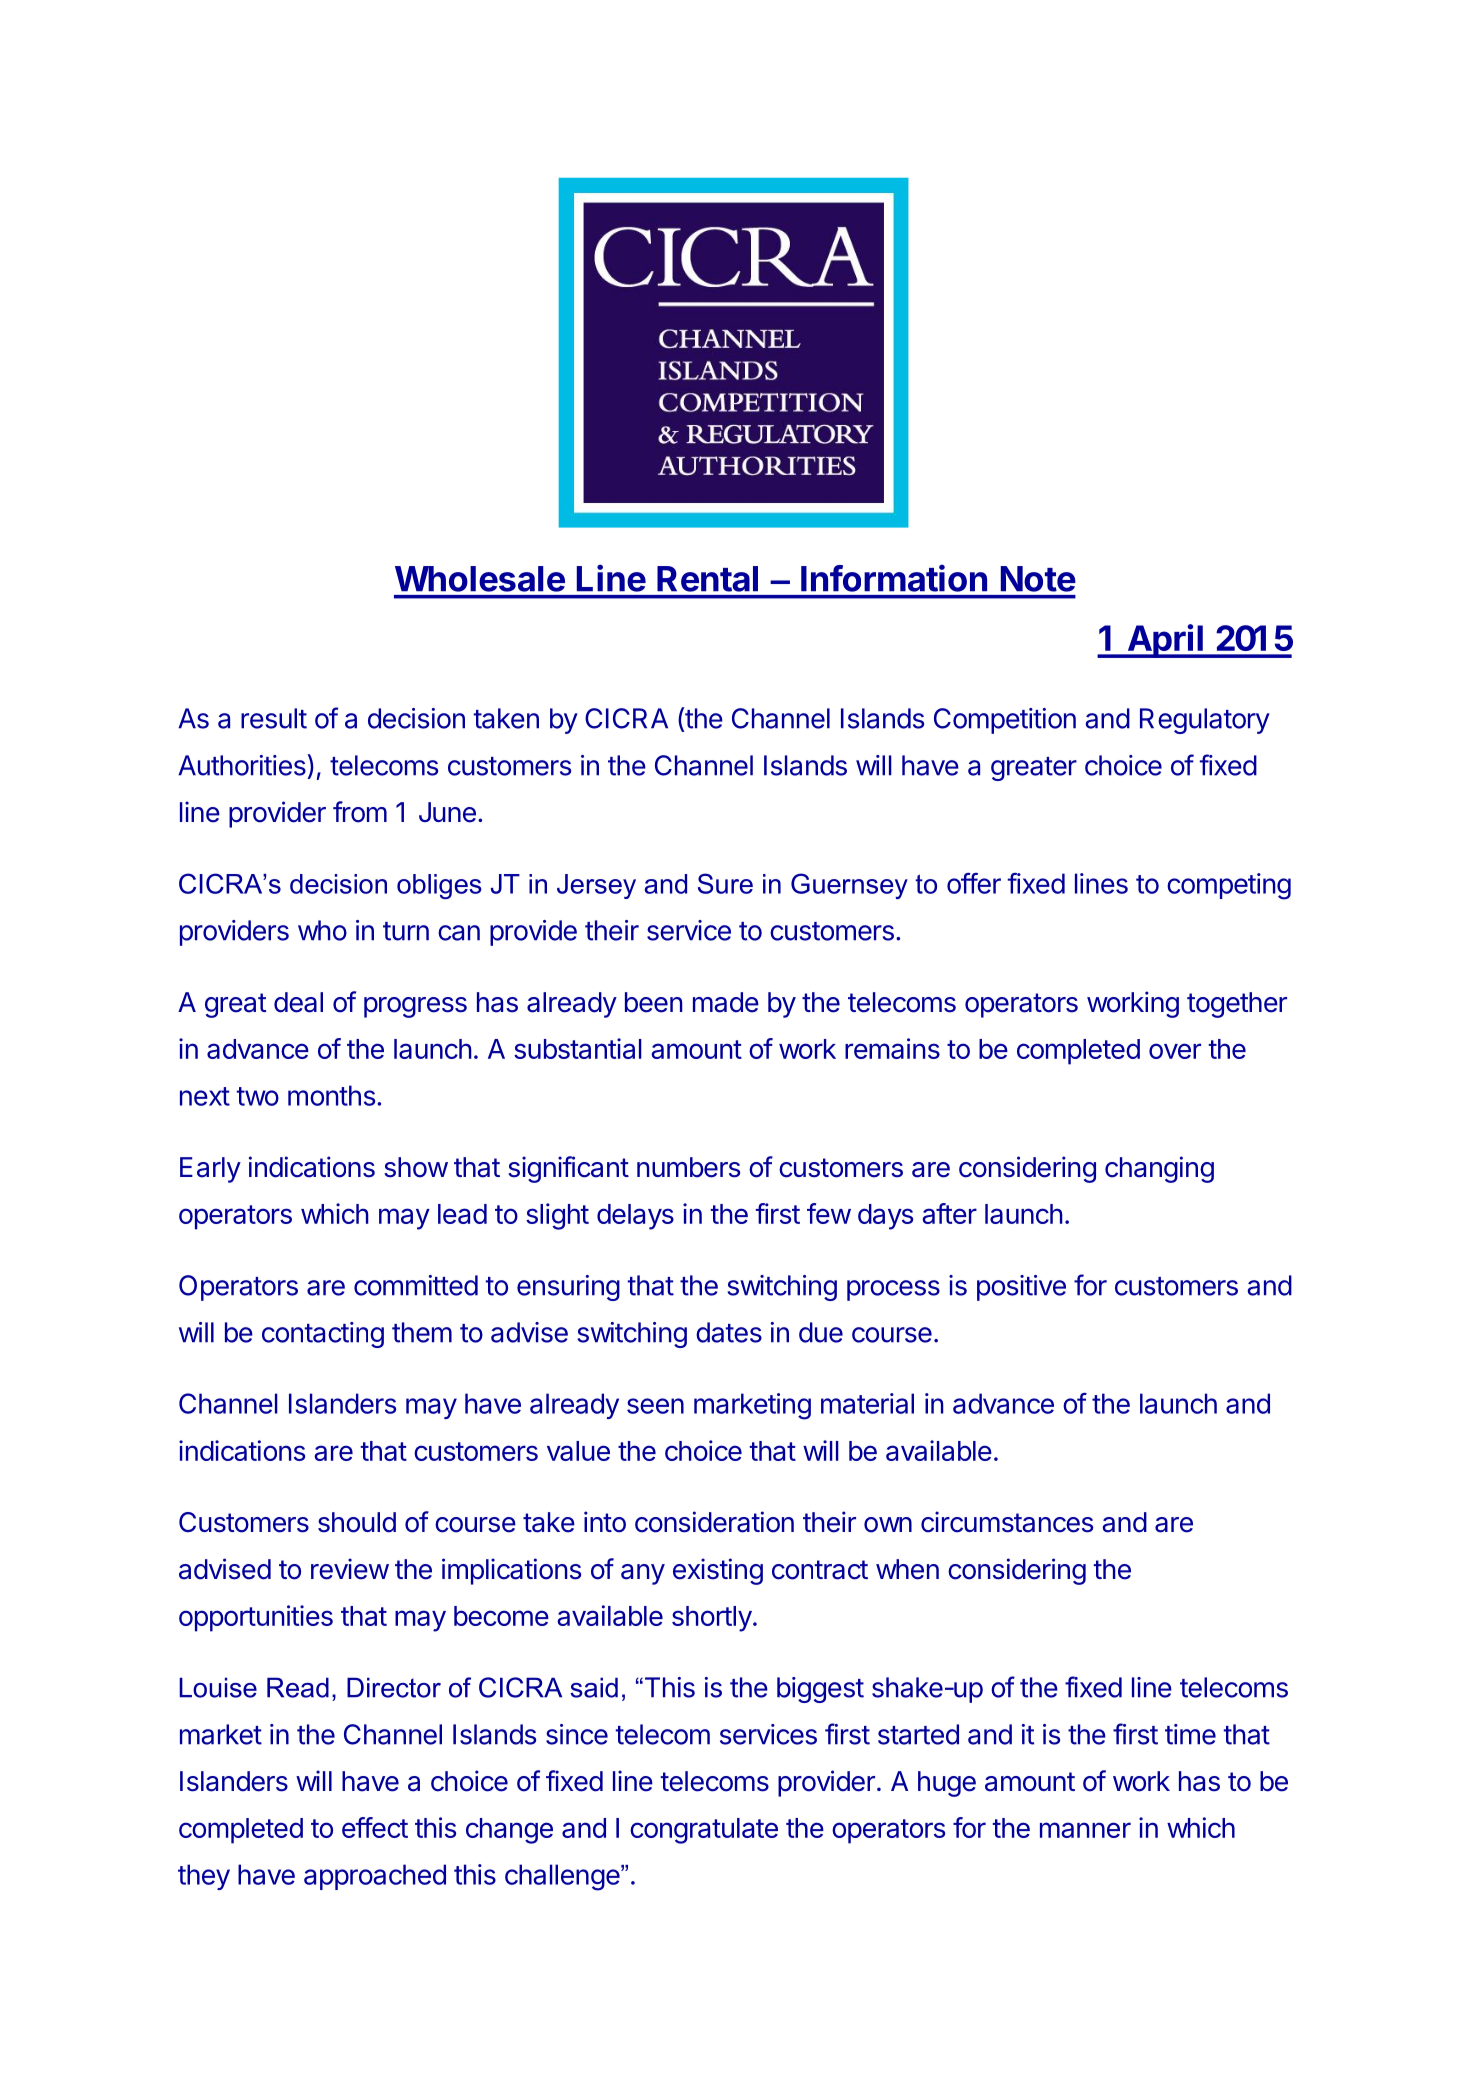  What do you see at coordinates (635, 1217) in the page?
I see `delays` at bounding box center [635, 1217].
